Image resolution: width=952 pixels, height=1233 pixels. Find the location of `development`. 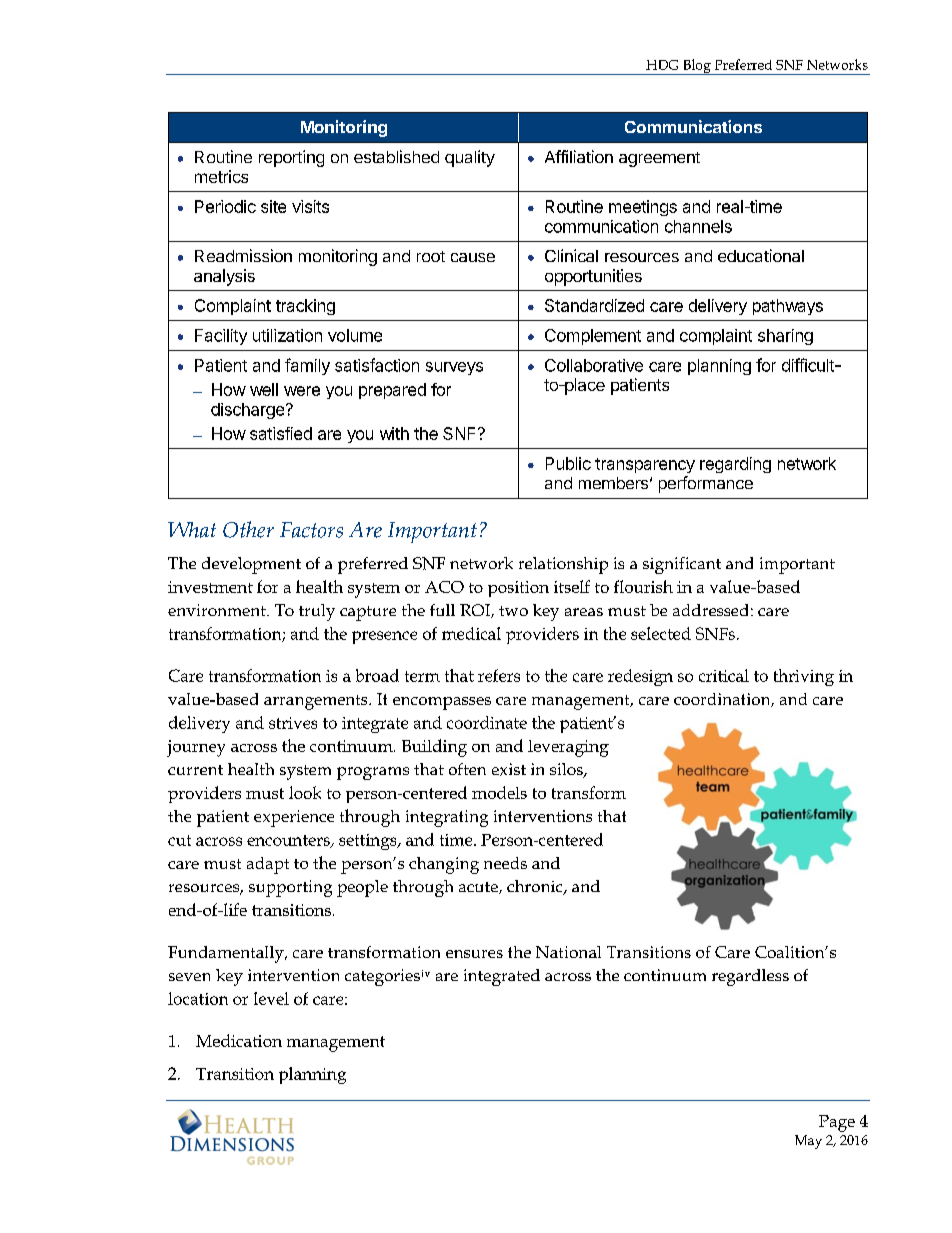

development is located at coordinates (251, 565).
